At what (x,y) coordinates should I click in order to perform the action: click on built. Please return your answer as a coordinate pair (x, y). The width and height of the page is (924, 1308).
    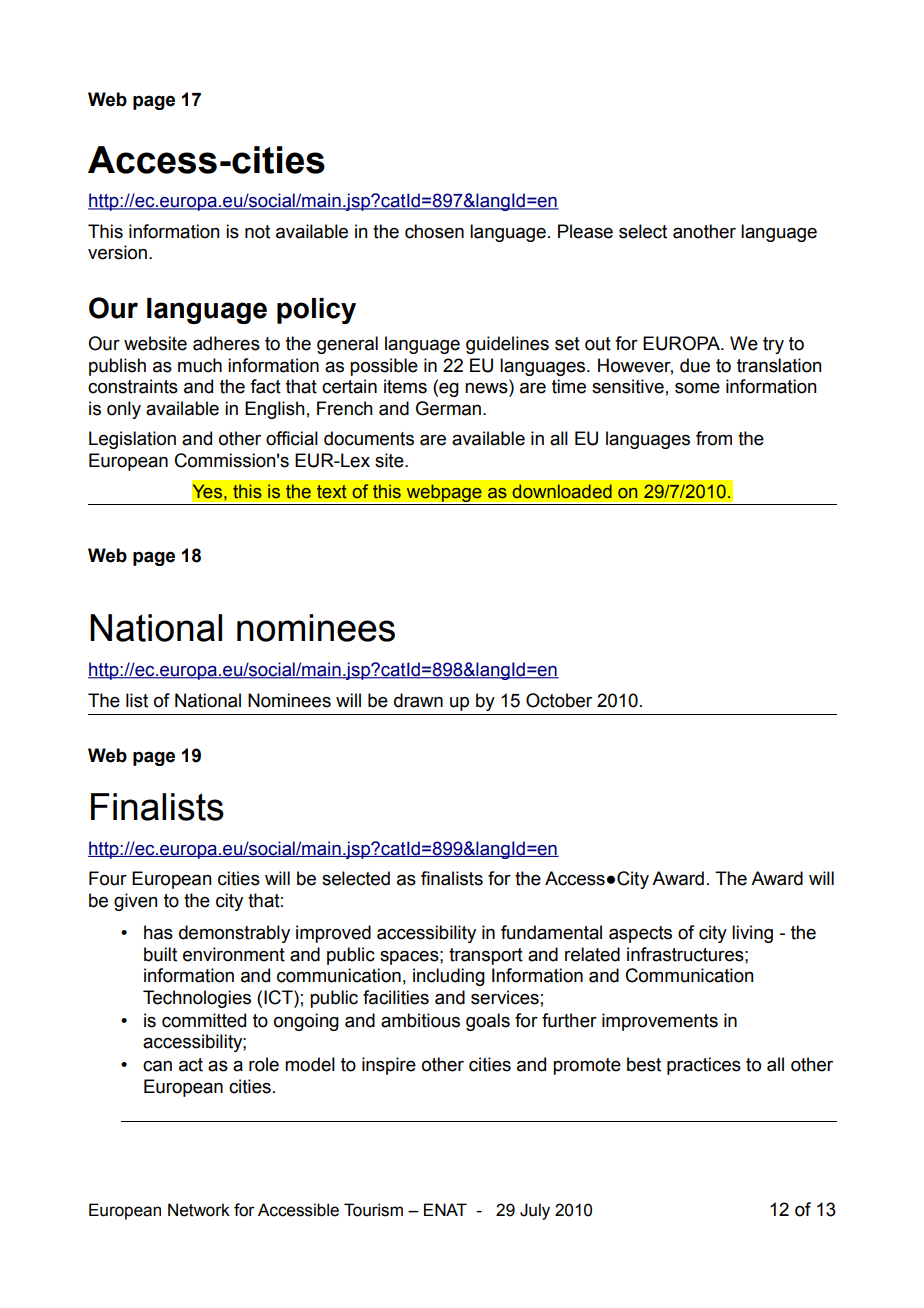
    Looking at the image, I should click on (160, 954).
